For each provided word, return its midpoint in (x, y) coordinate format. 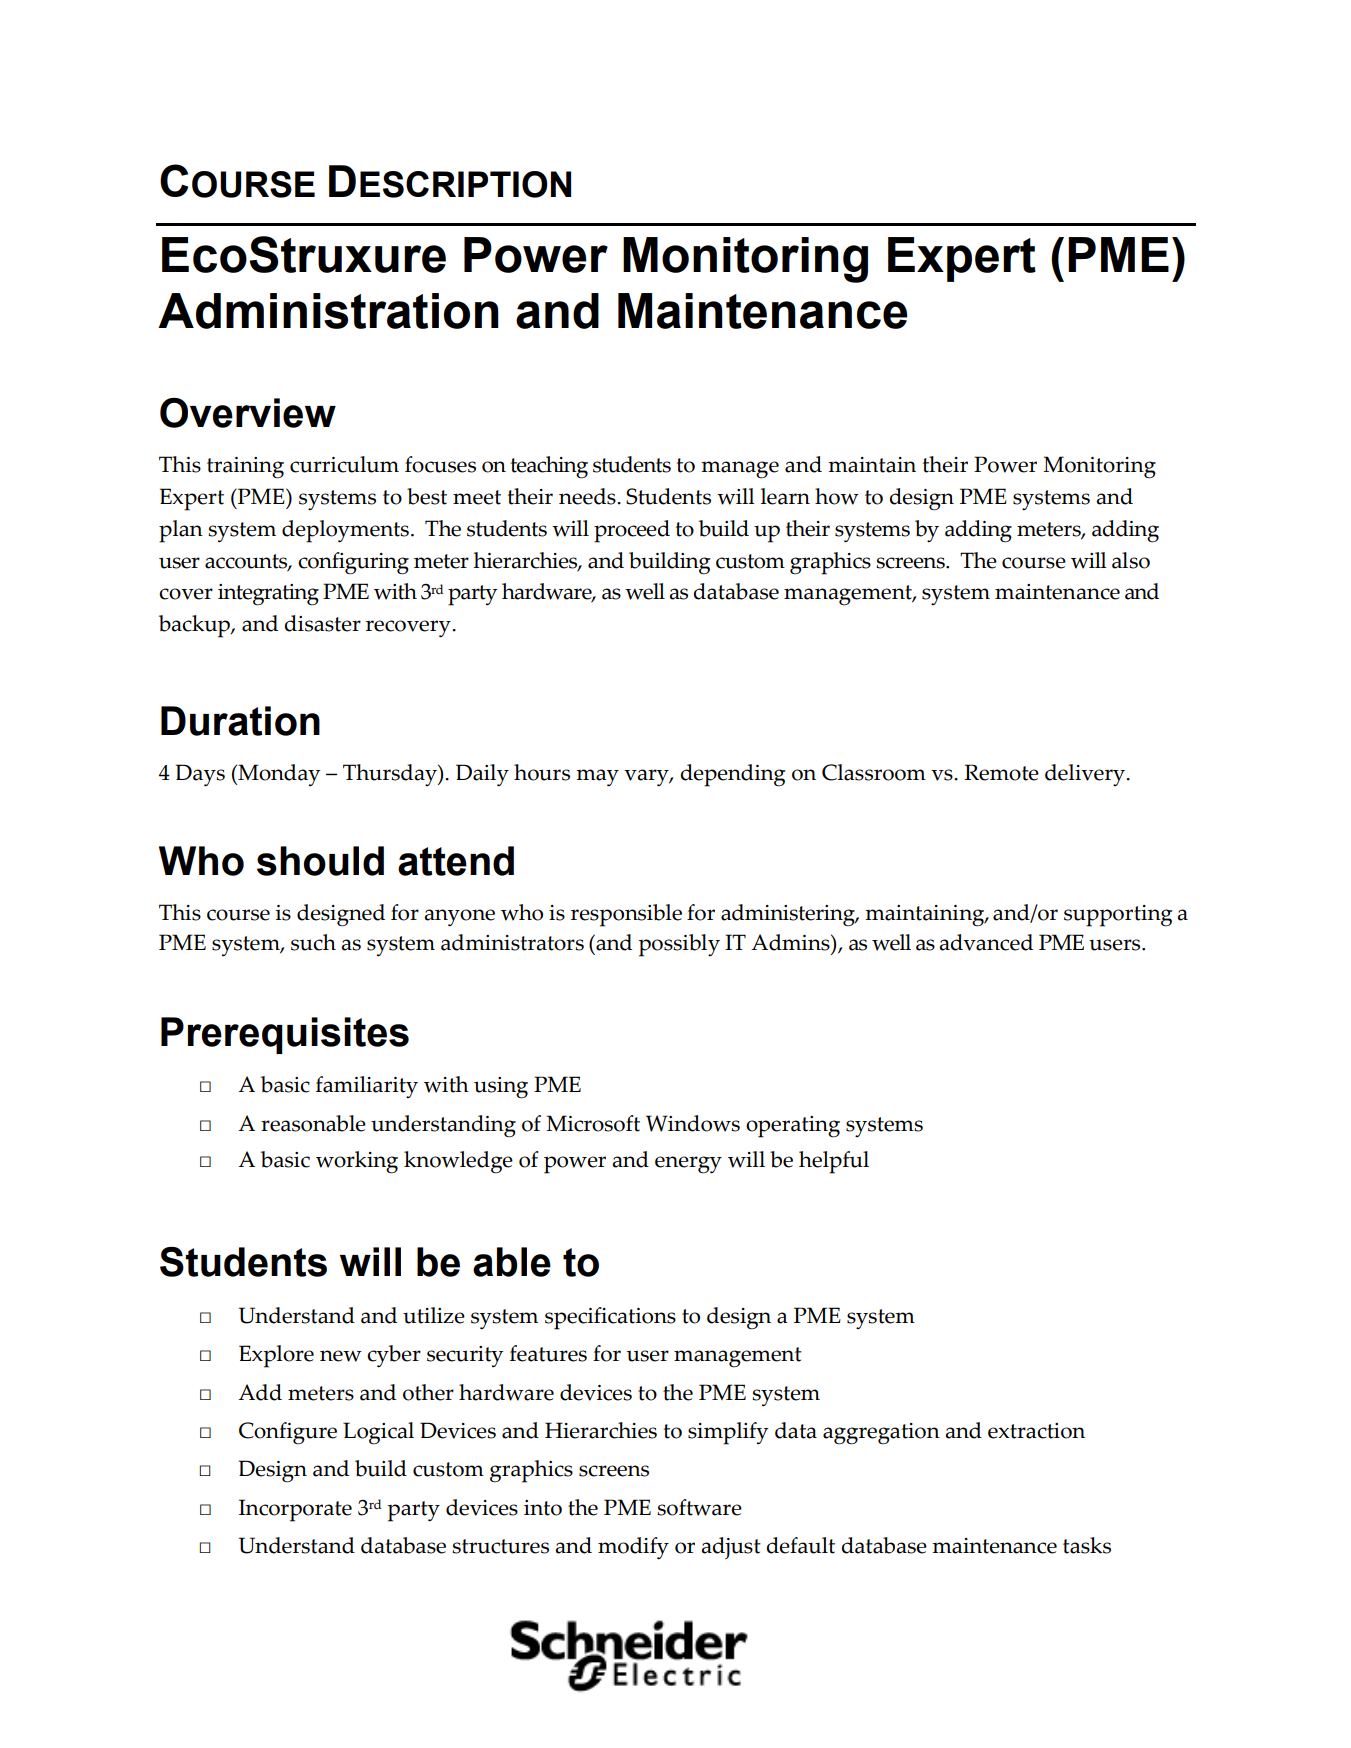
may (597, 778)
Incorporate (295, 1510)
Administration (328, 311)
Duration (240, 721)
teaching (549, 467)
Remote (1001, 772)
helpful (834, 1162)
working (357, 1162)
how (837, 496)
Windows (693, 1123)
